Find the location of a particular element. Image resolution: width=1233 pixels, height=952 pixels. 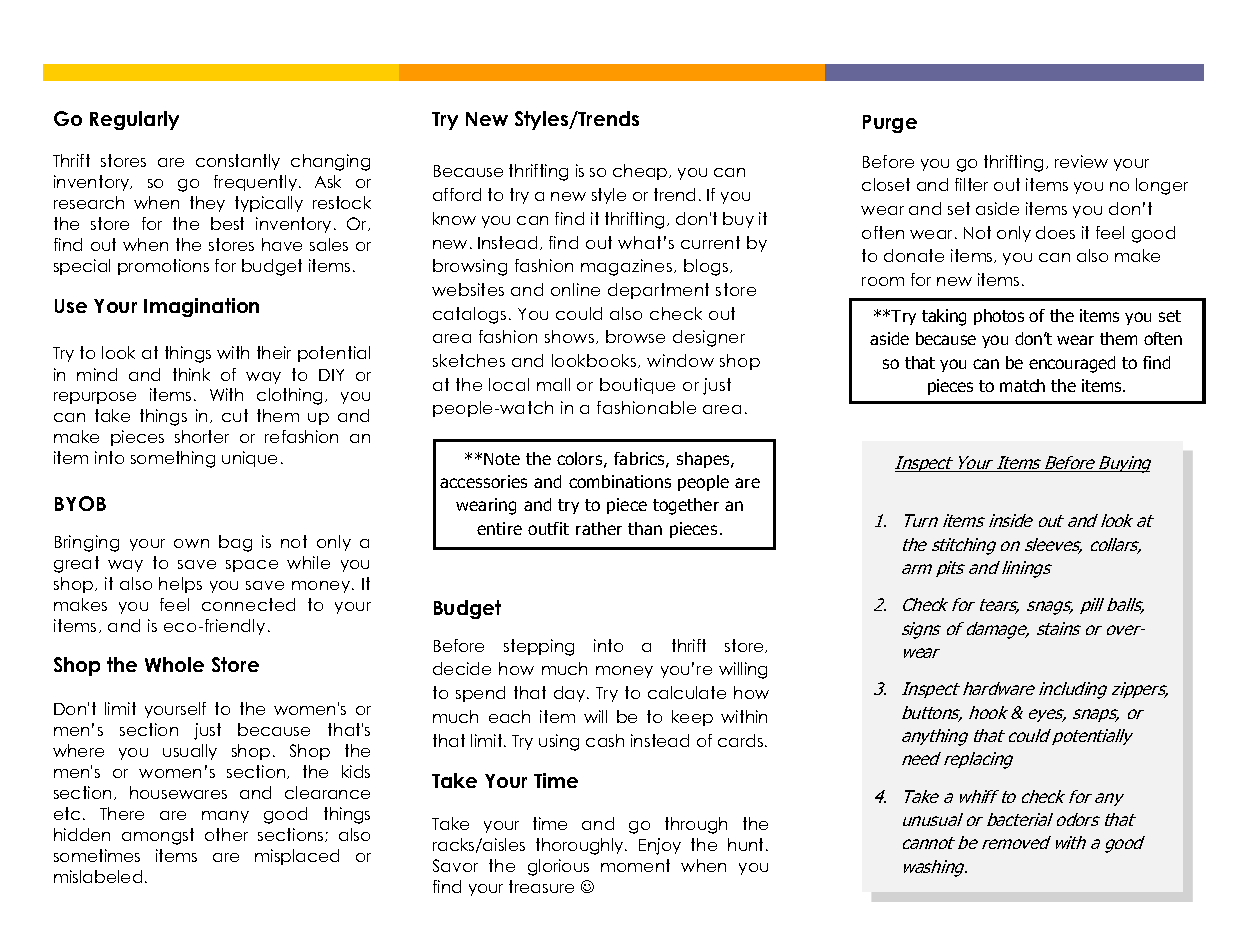

connected is located at coordinates (248, 604).
